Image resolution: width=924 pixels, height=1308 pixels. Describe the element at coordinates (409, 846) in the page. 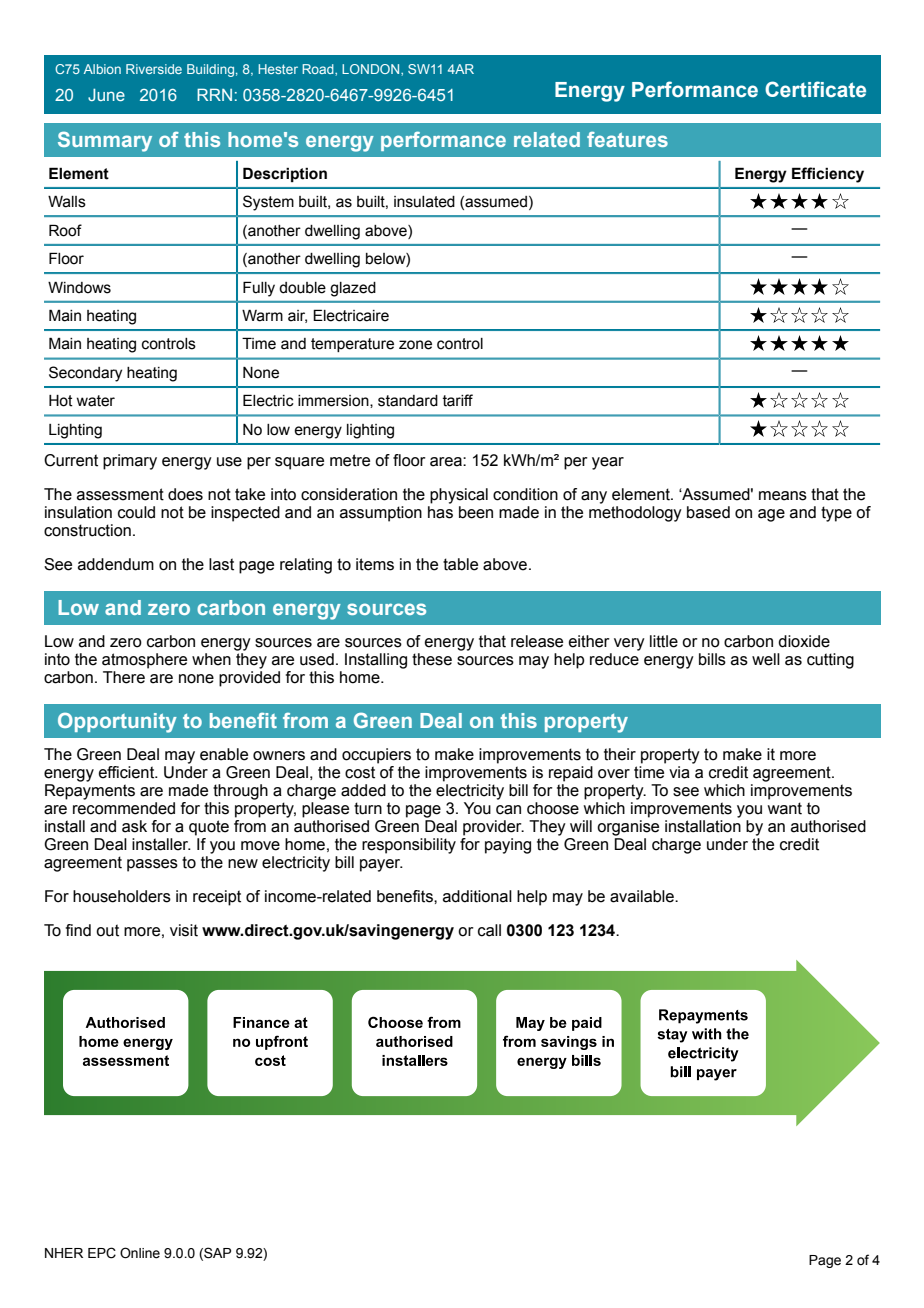

I see `responsibility` at that location.
